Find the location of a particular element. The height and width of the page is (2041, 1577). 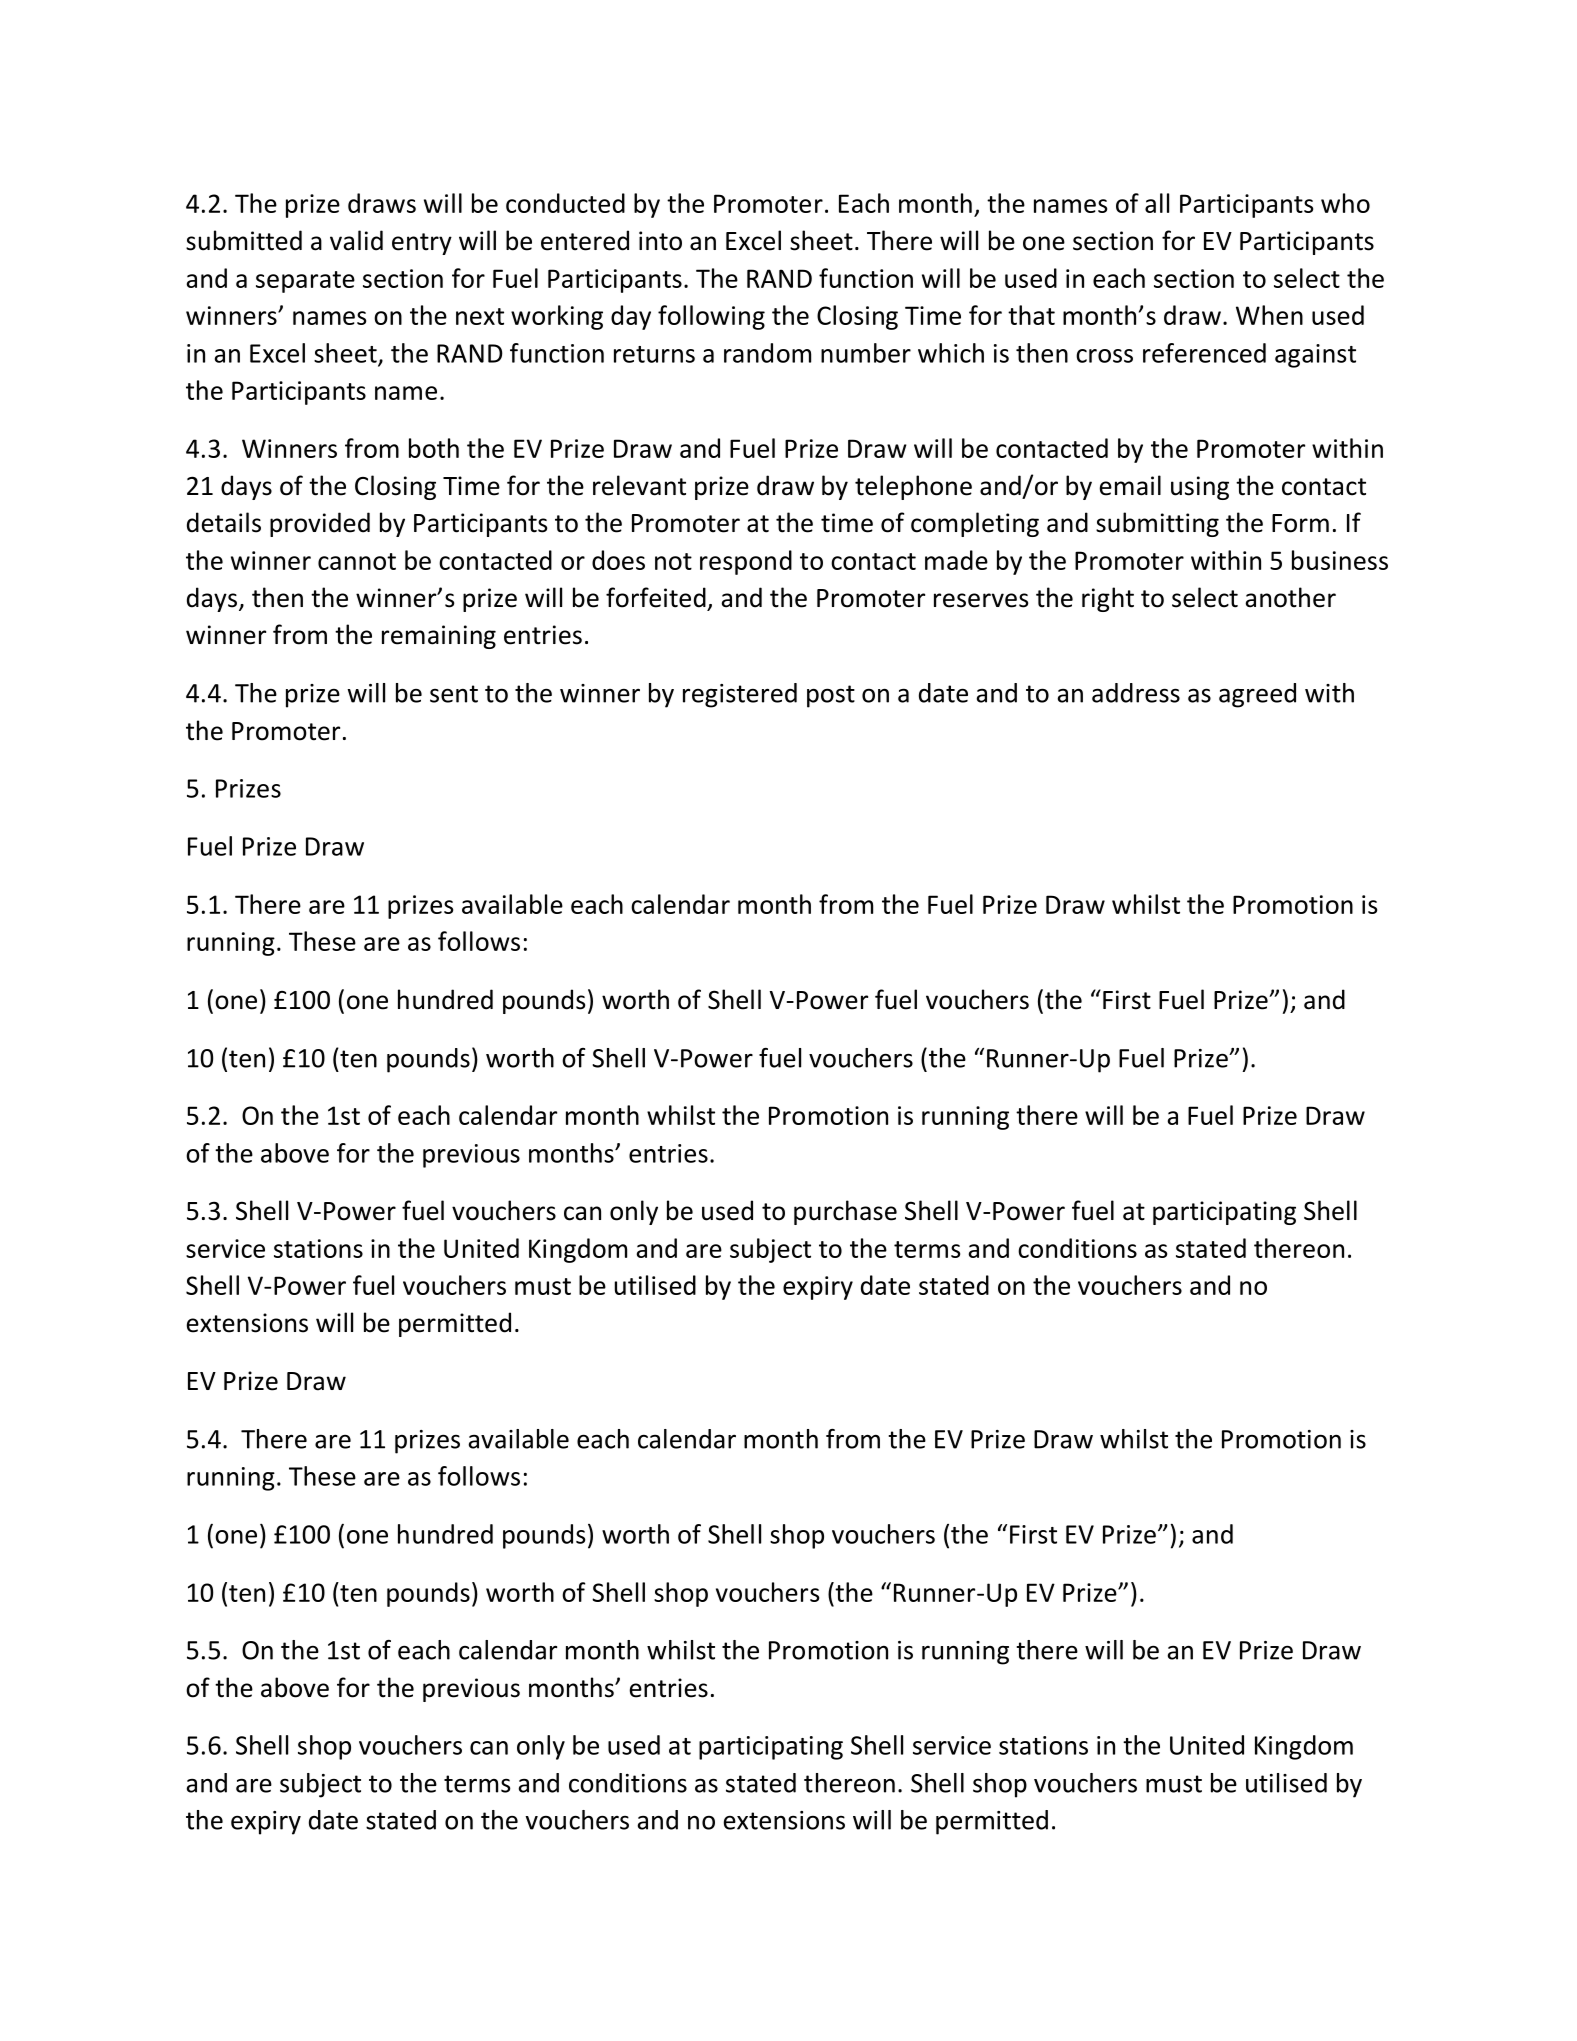

post is located at coordinates (831, 696).
